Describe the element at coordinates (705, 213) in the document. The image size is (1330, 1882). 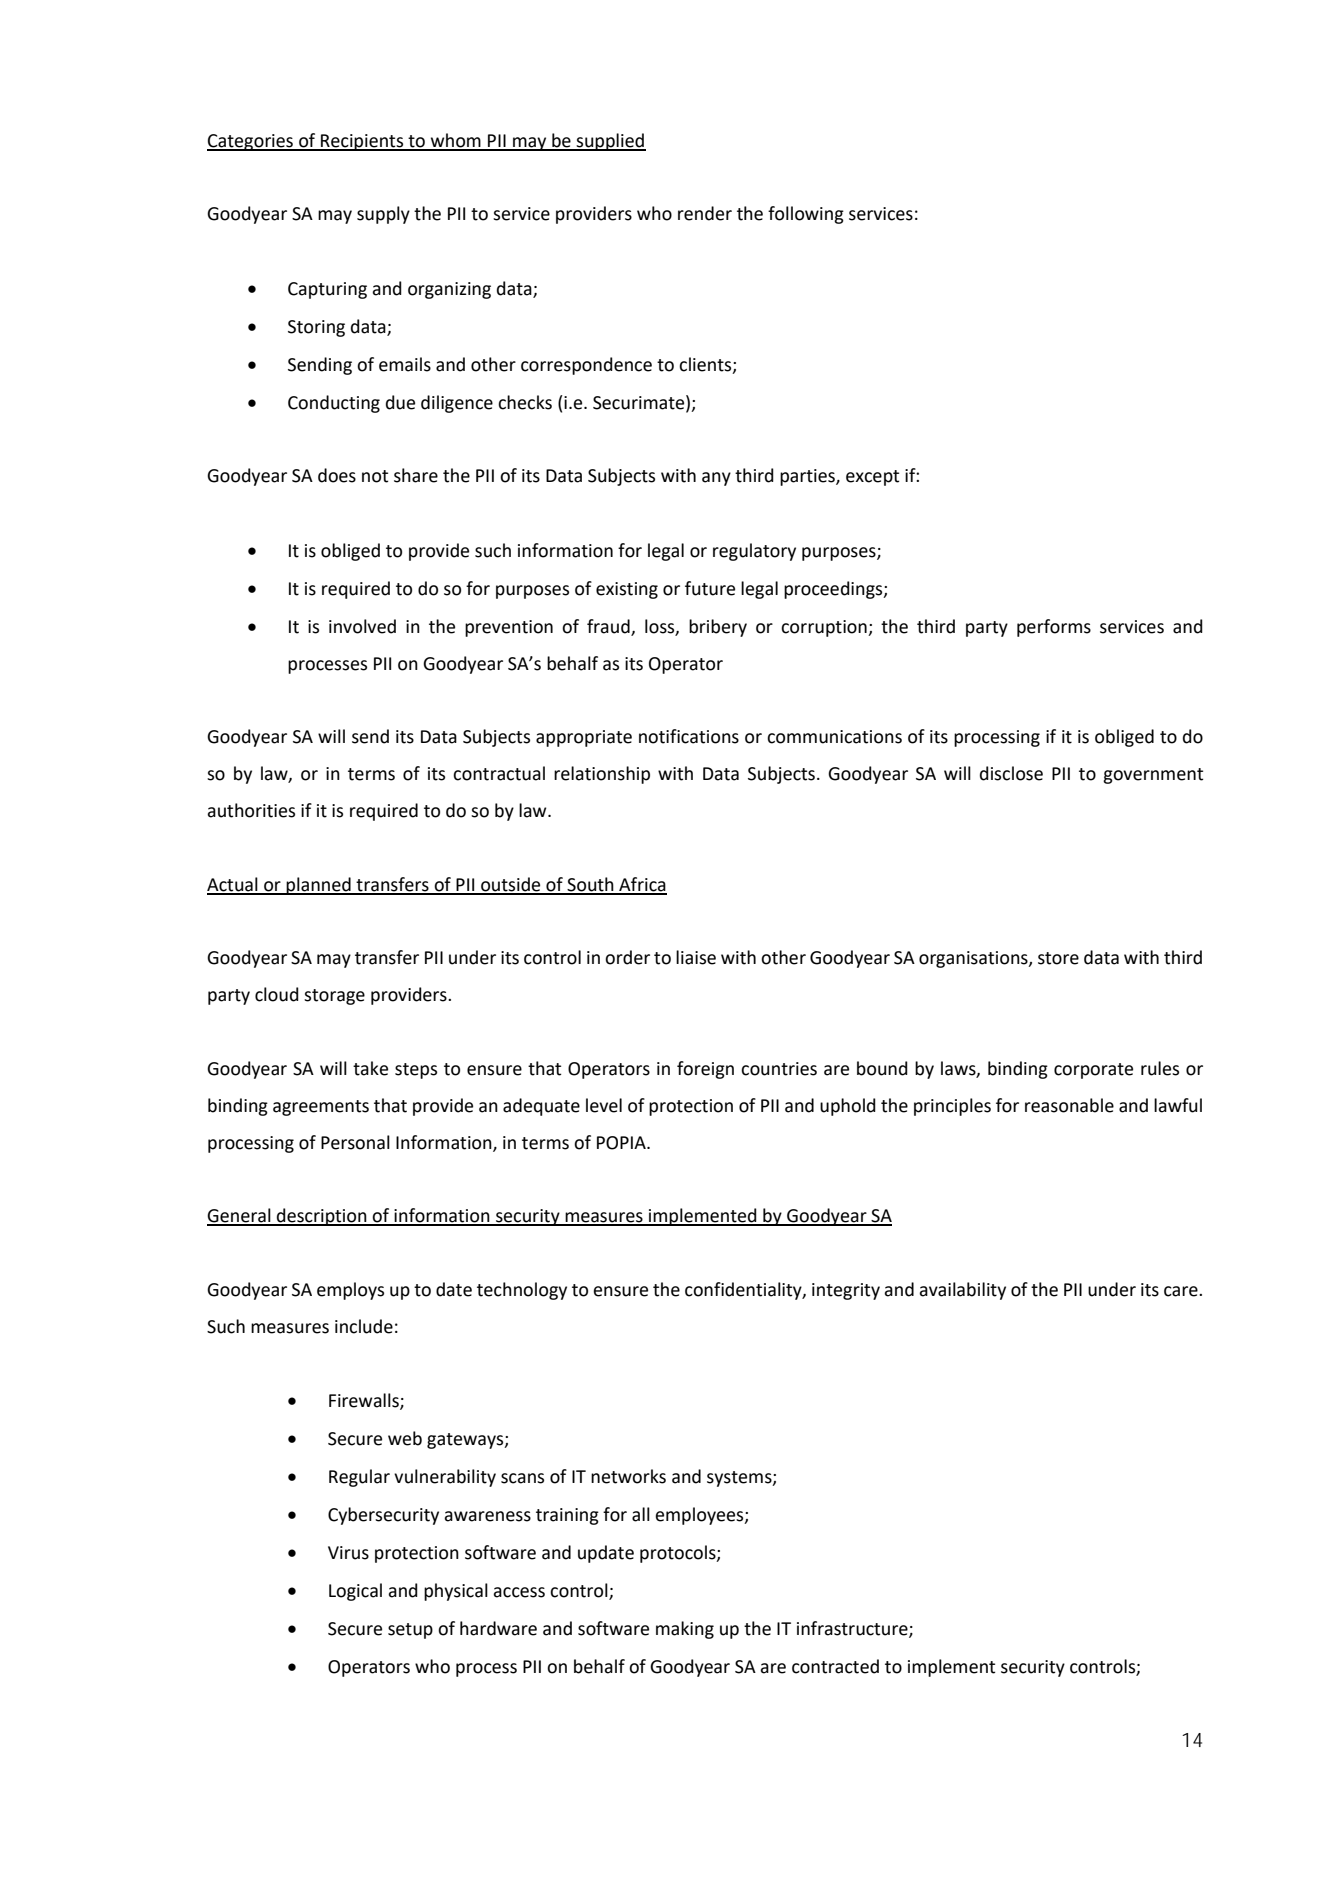
I see `render` at that location.
